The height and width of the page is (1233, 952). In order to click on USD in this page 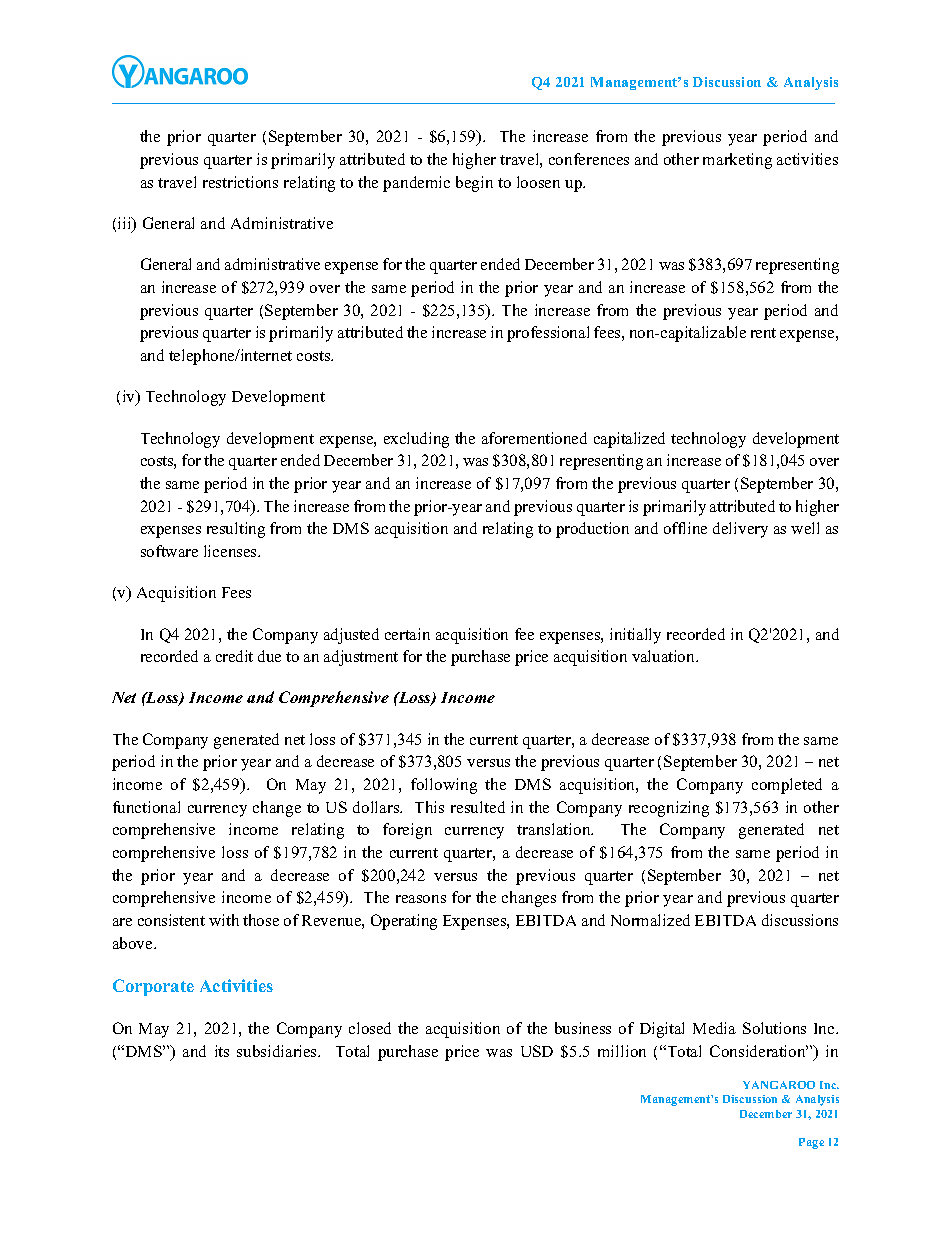, I will do `click(537, 1051)`.
